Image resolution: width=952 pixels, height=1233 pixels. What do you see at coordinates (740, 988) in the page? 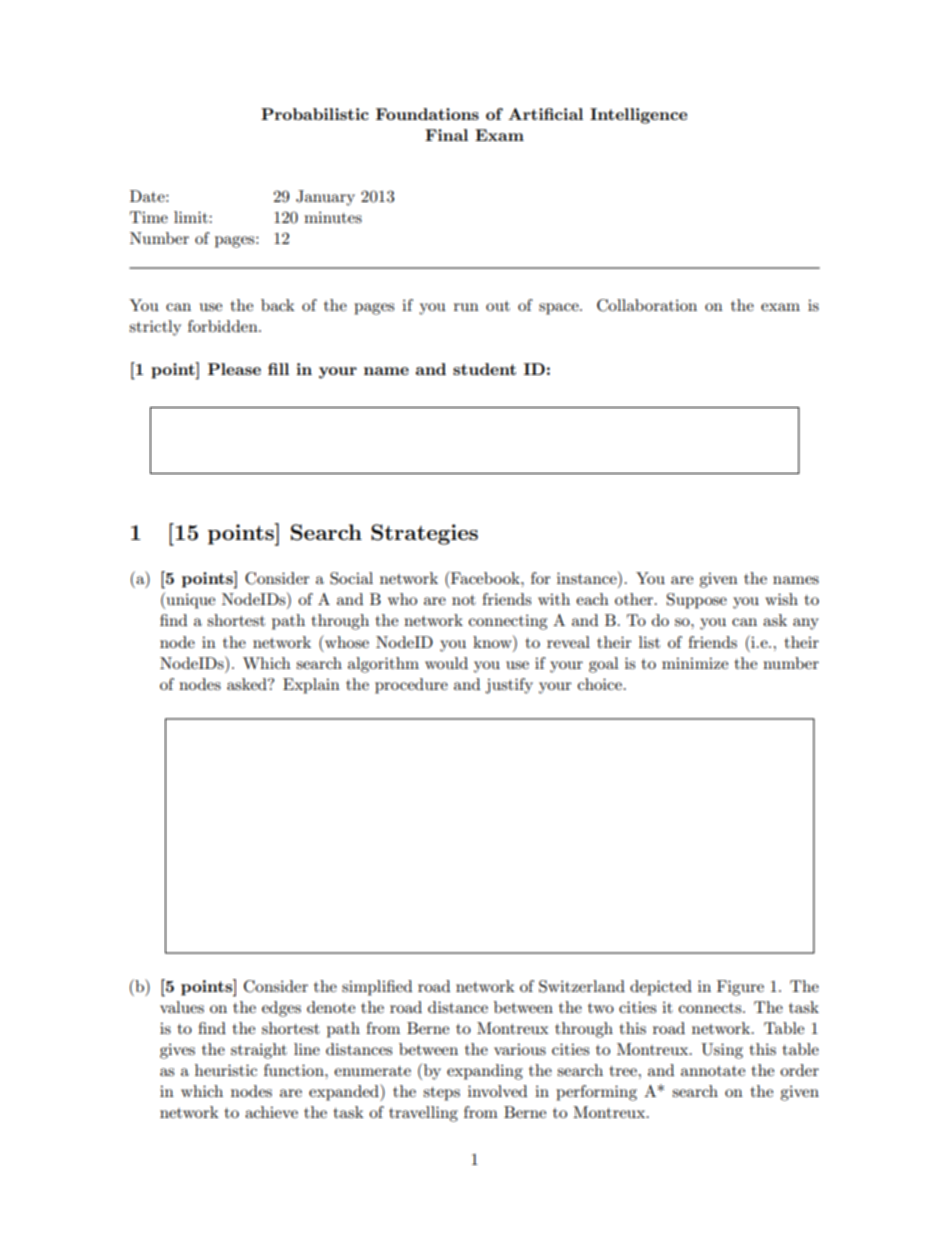
I see `Figure` at bounding box center [740, 988].
